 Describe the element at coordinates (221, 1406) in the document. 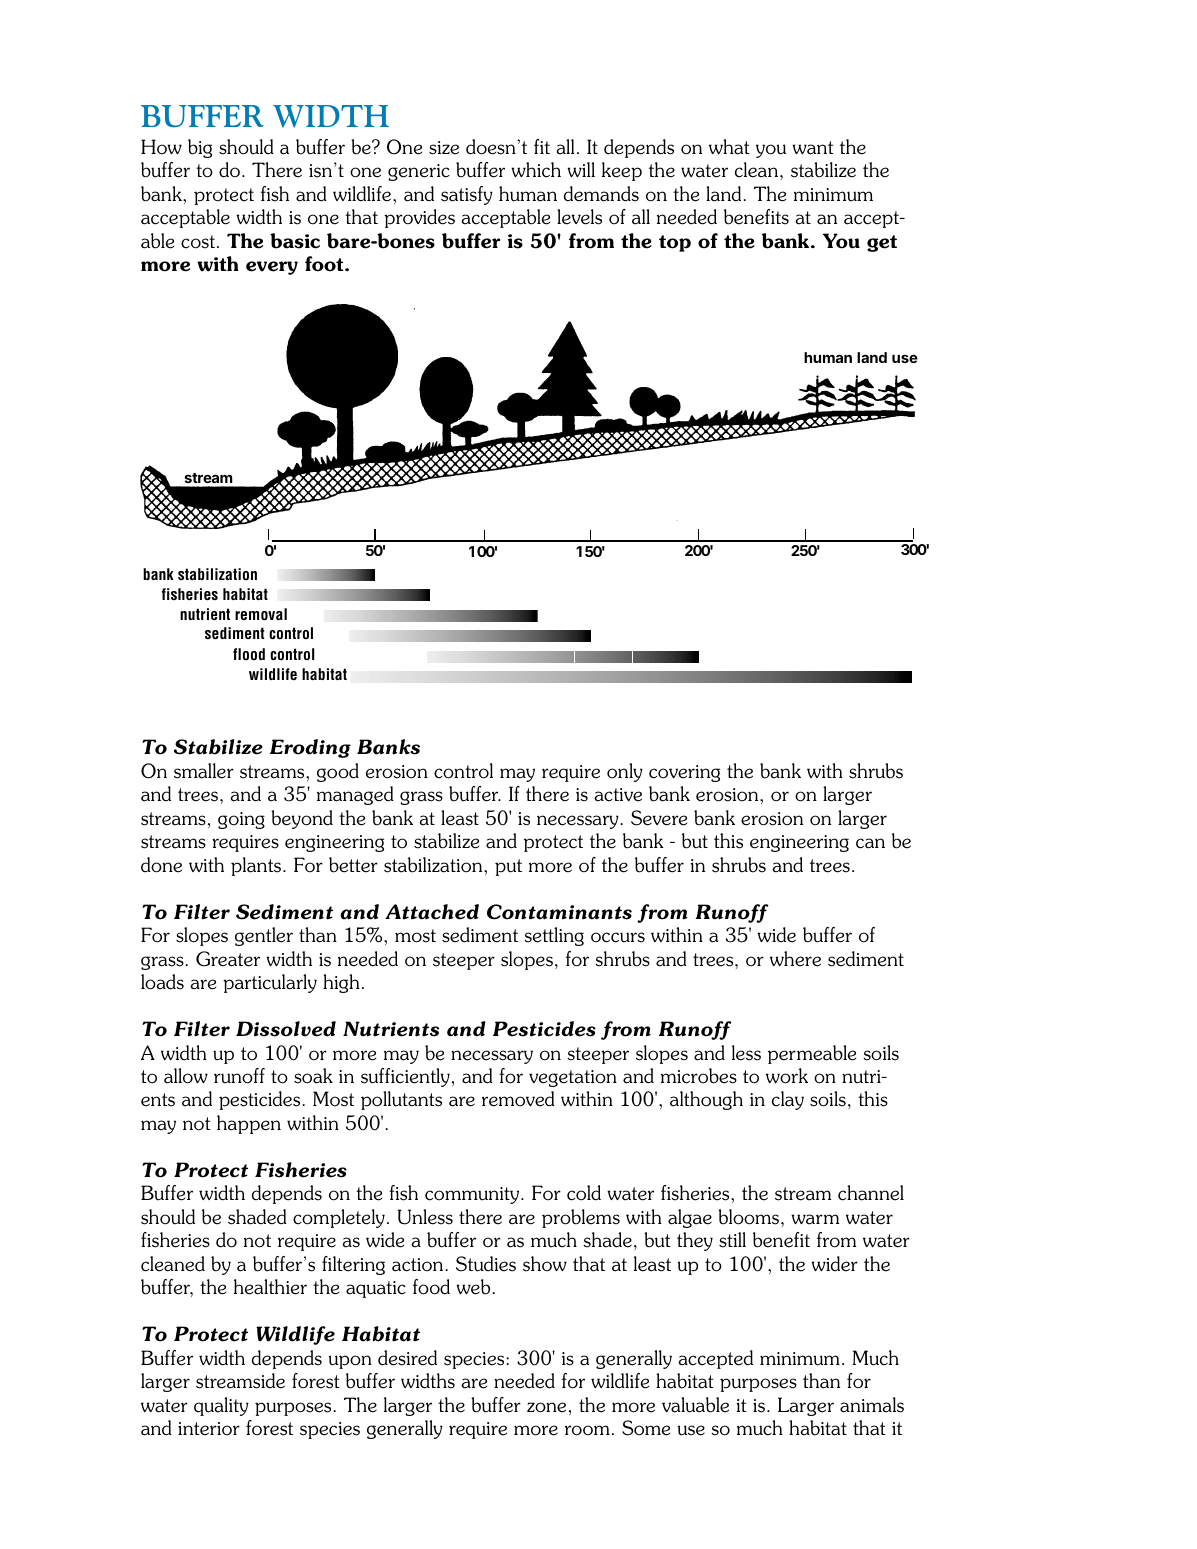

I see `quality` at that location.
